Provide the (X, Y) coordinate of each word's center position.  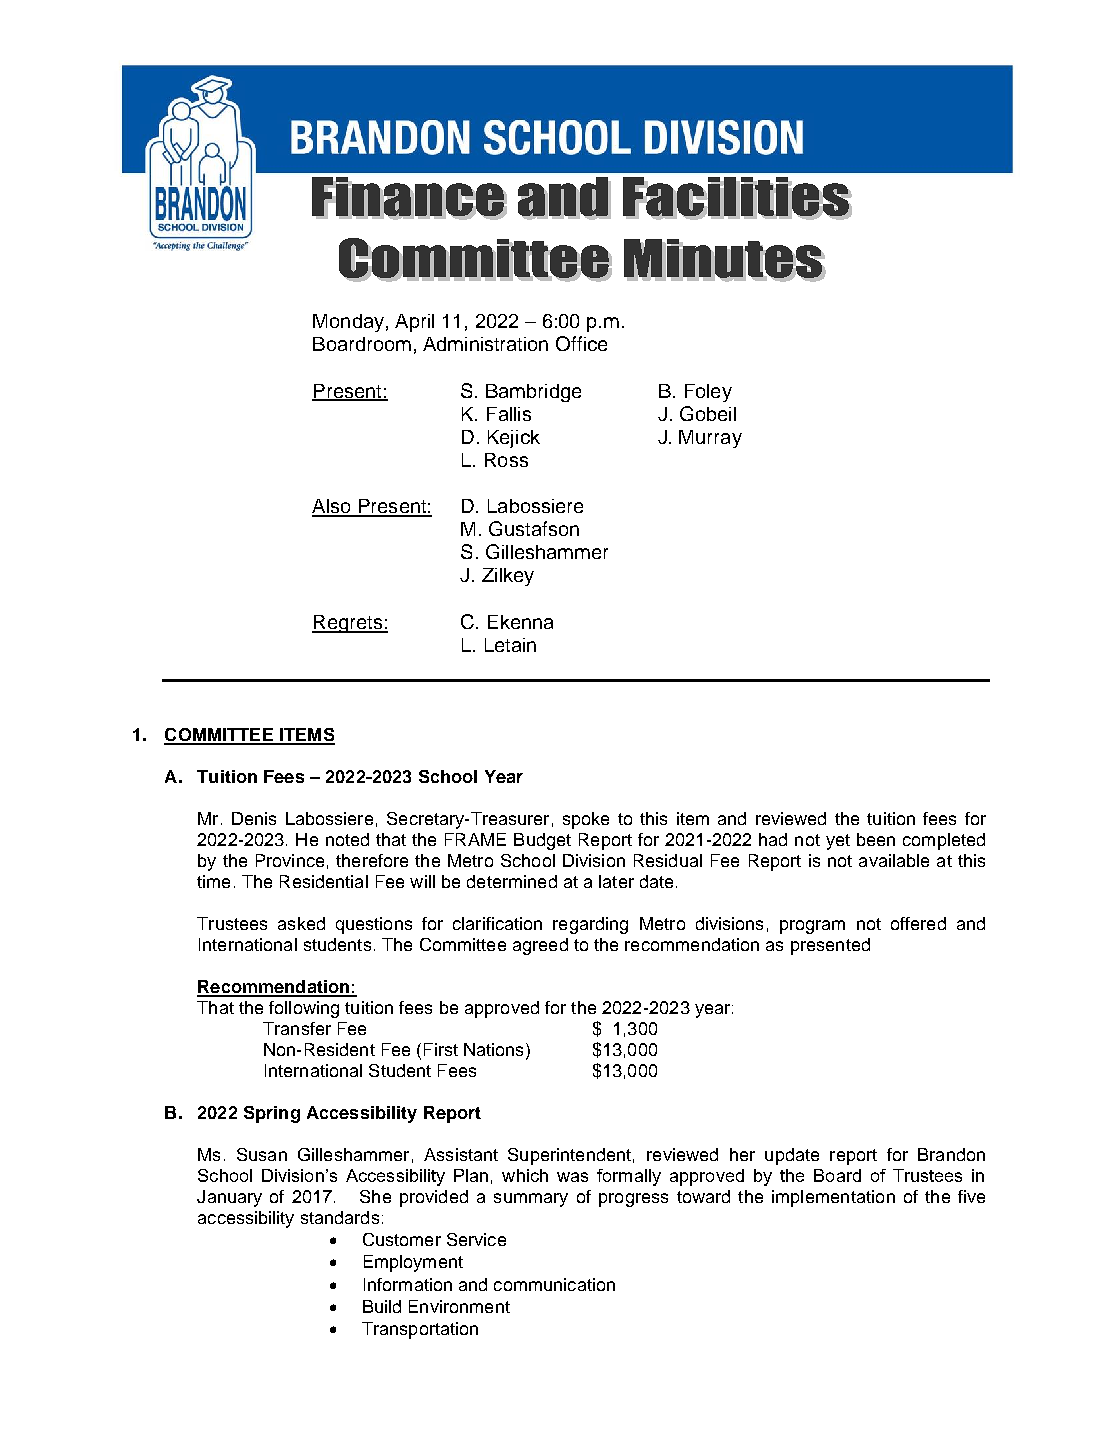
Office (581, 343)
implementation (833, 1198)
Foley (708, 393)
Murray (710, 439)
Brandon (951, 1154)
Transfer (297, 1028)
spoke (586, 820)
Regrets (348, 624)
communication (554, 1284)
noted (347, 839)
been (876, 839)
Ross (506, 460)
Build (382, 1306)
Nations (493, 1049)
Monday (348, 323)
